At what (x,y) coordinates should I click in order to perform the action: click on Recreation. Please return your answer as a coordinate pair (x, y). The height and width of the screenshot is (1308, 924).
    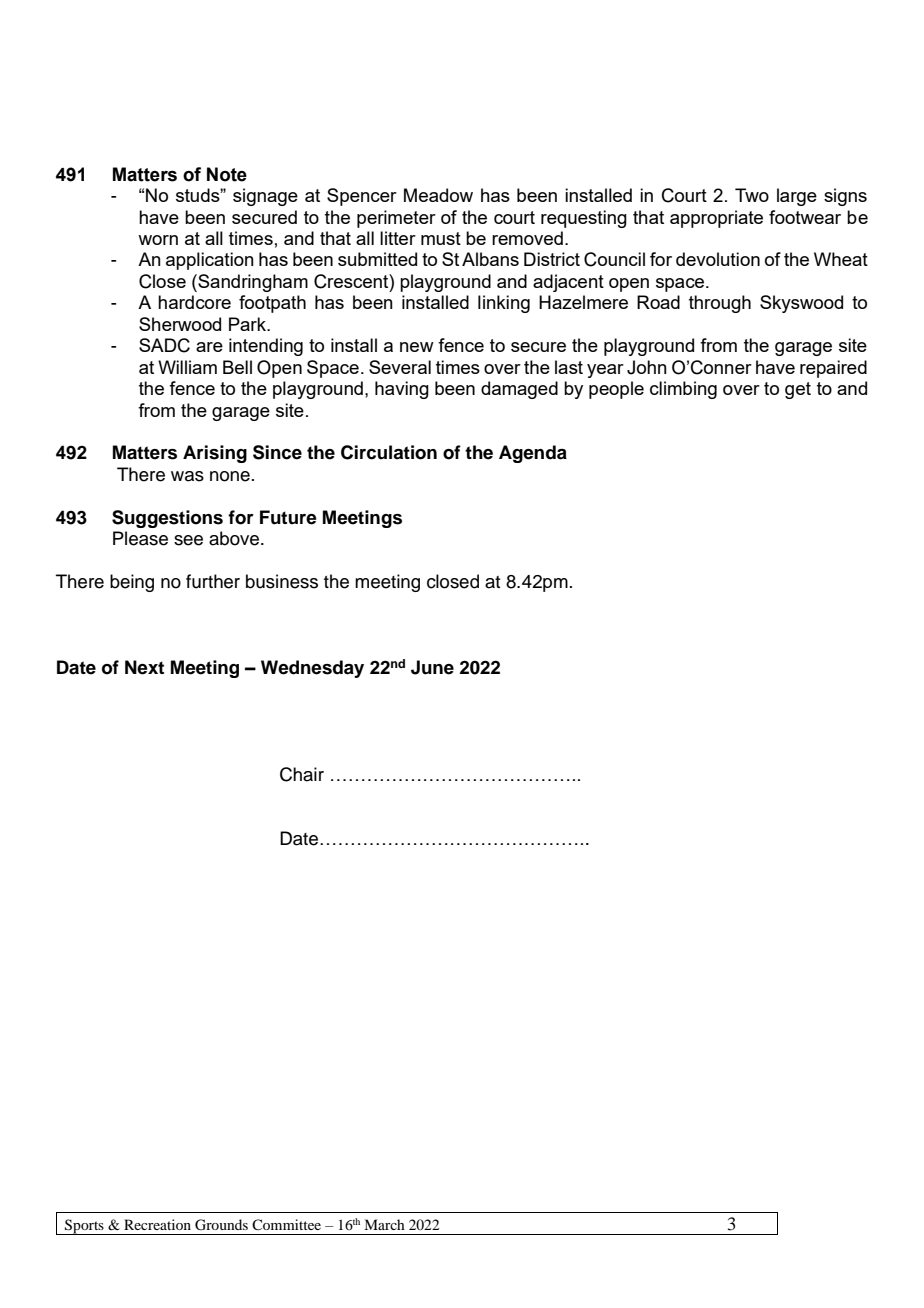
    Looking at the image, I should click on (157, 1224).
